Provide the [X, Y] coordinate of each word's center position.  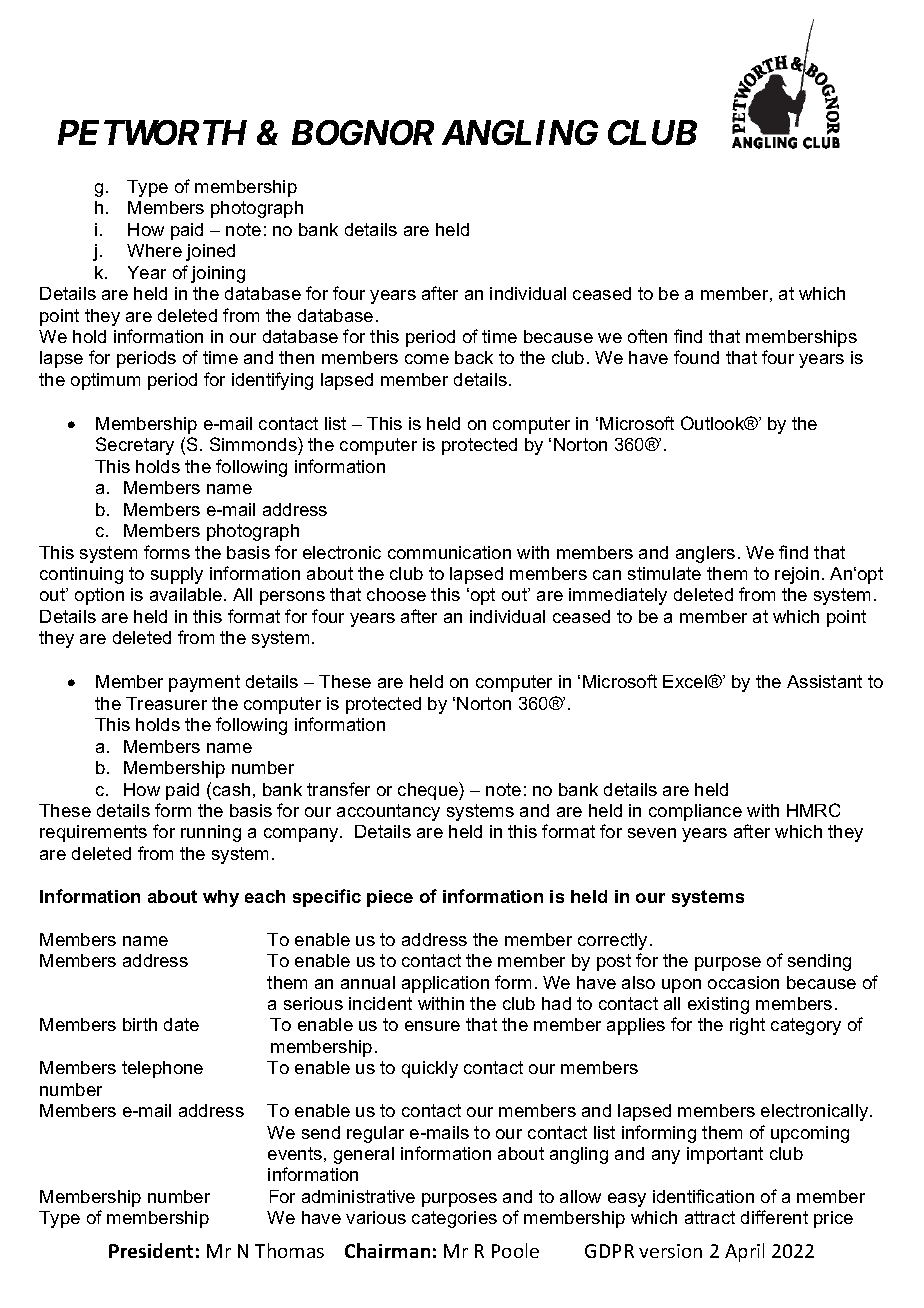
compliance [695, 812]
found [696, 357]
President [151, 1250]
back [474, 357]
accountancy [388, 812]
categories [454, 1219]
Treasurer [166, 703]
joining [218, 274]
